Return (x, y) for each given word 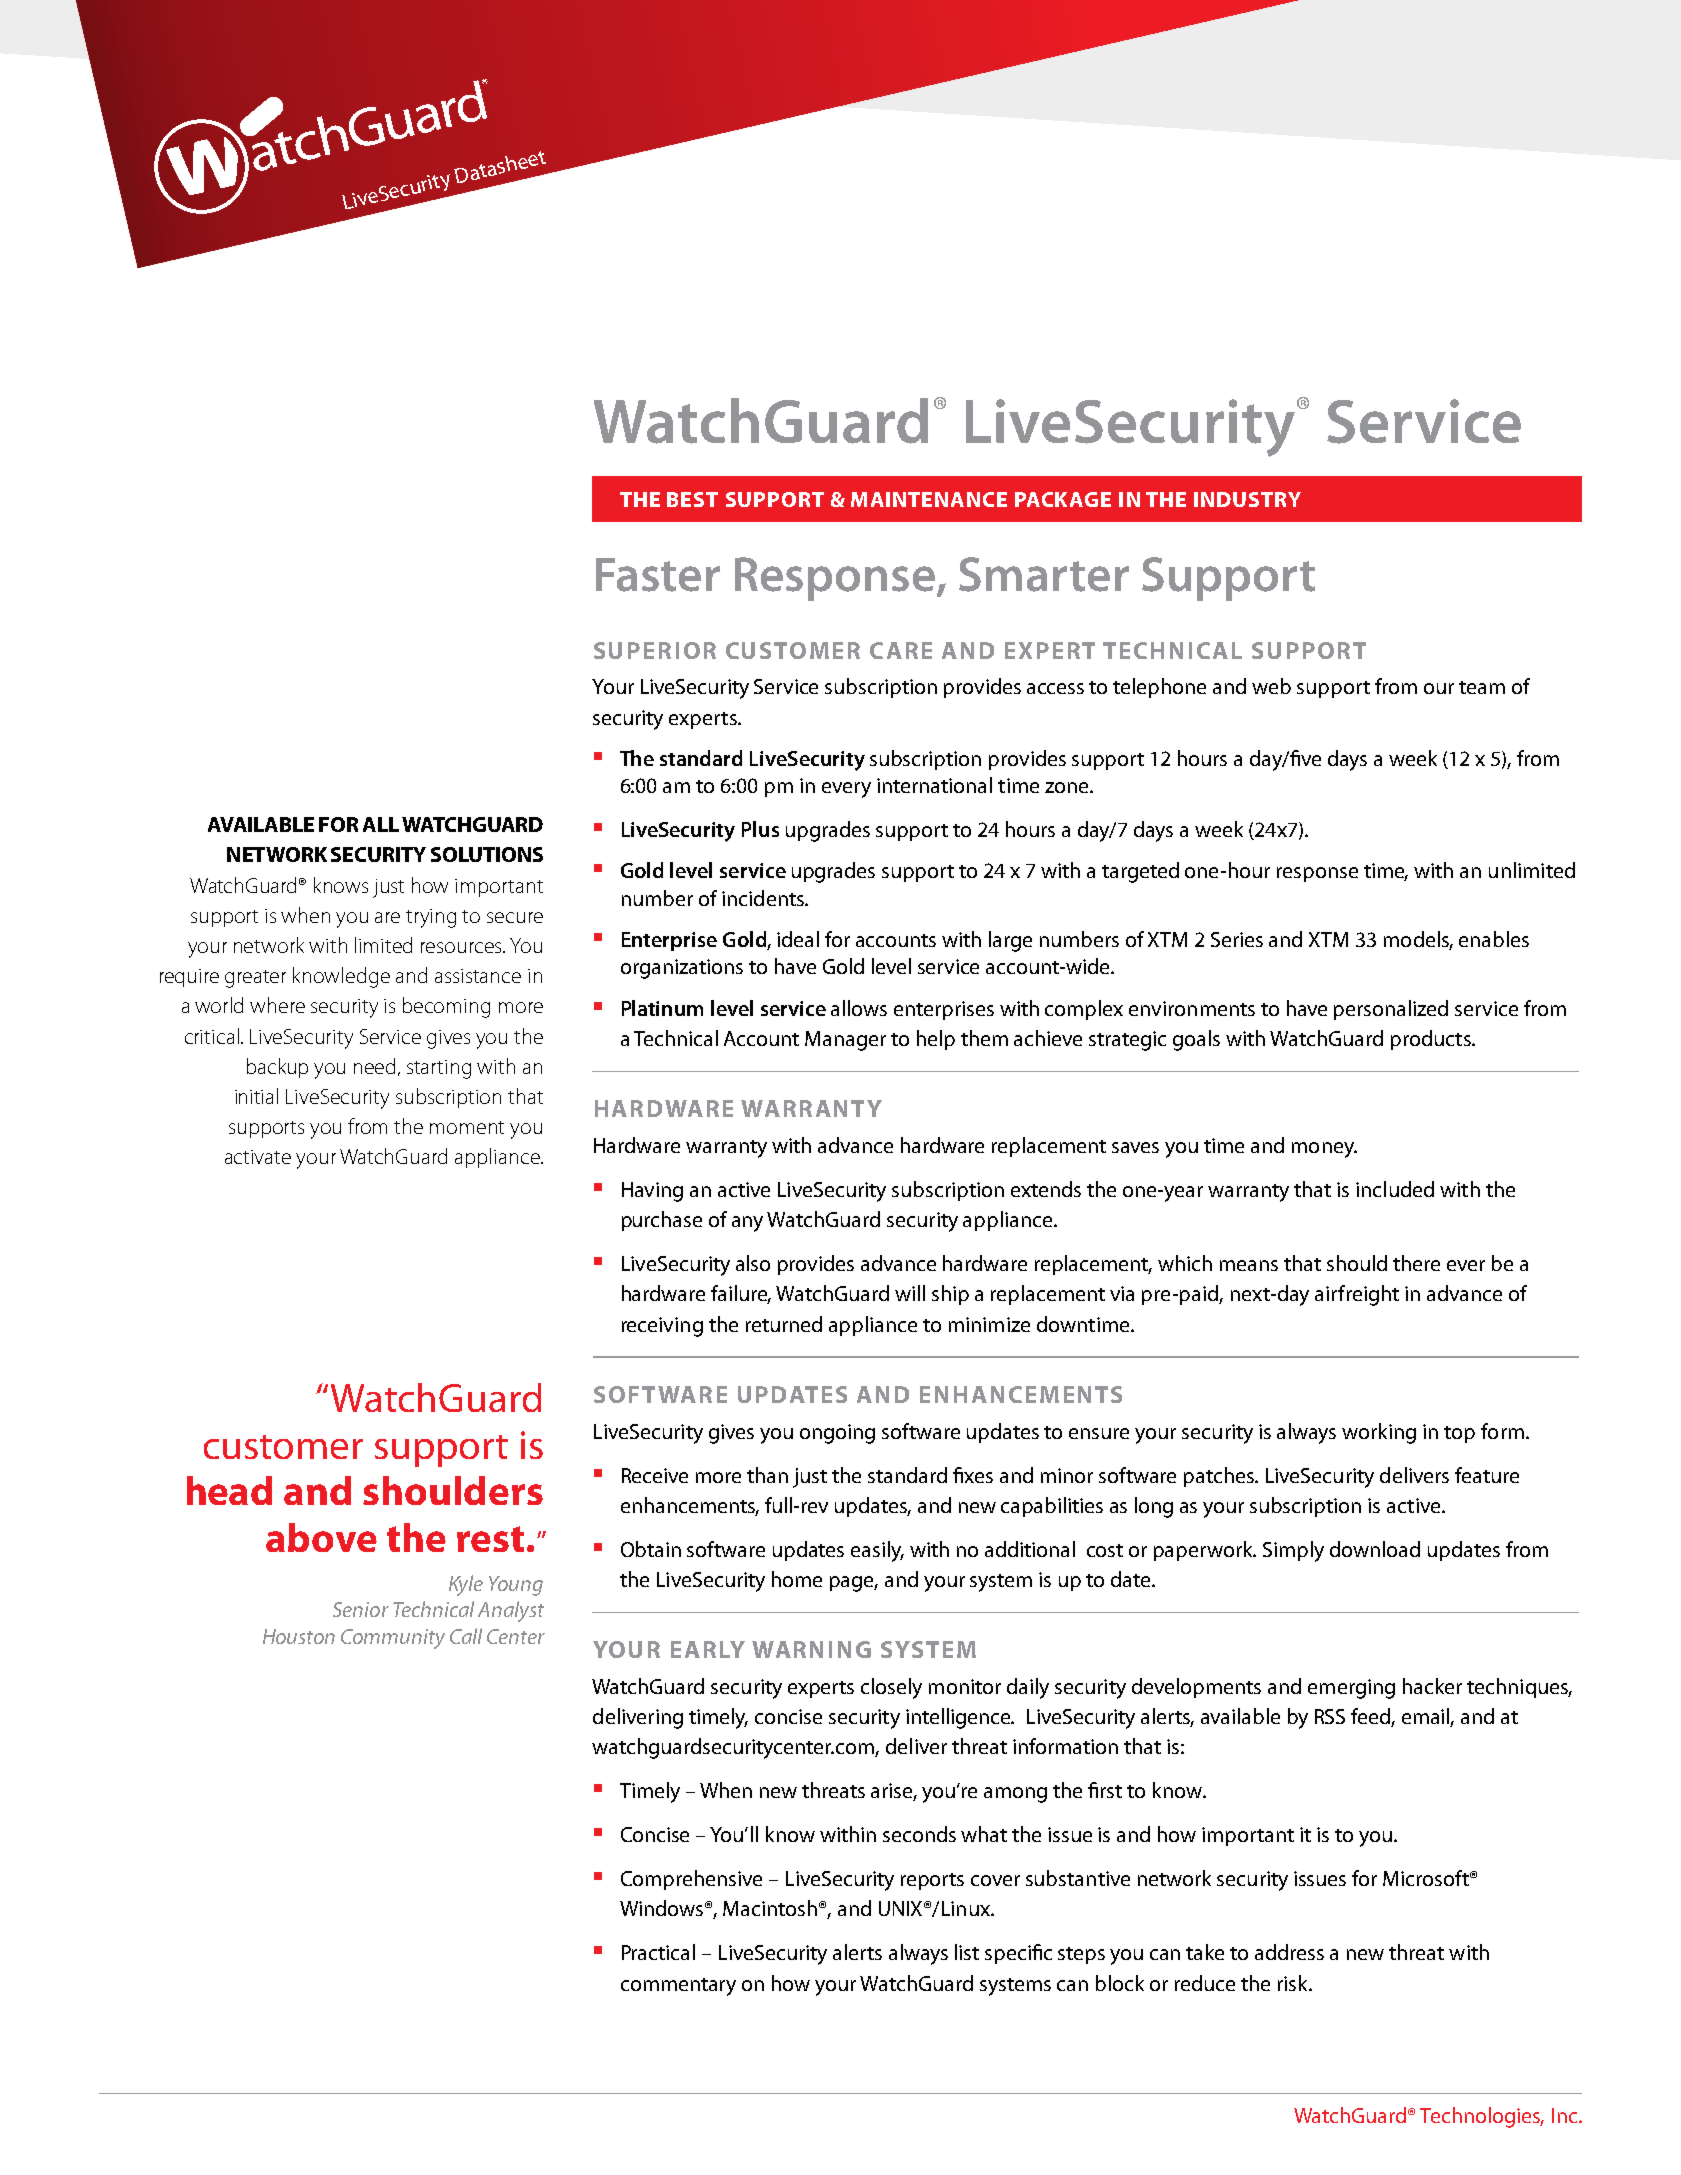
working (1379, 1433)
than (767, 1475)
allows (859, 1008)
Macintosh (770, 1908)
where (277, 1005)
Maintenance (929, 499)
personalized (1391, 1010)
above (321, 1537)
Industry (1247, 499)
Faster (658, 575)
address (1289, 1952)
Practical (658, 1952)
